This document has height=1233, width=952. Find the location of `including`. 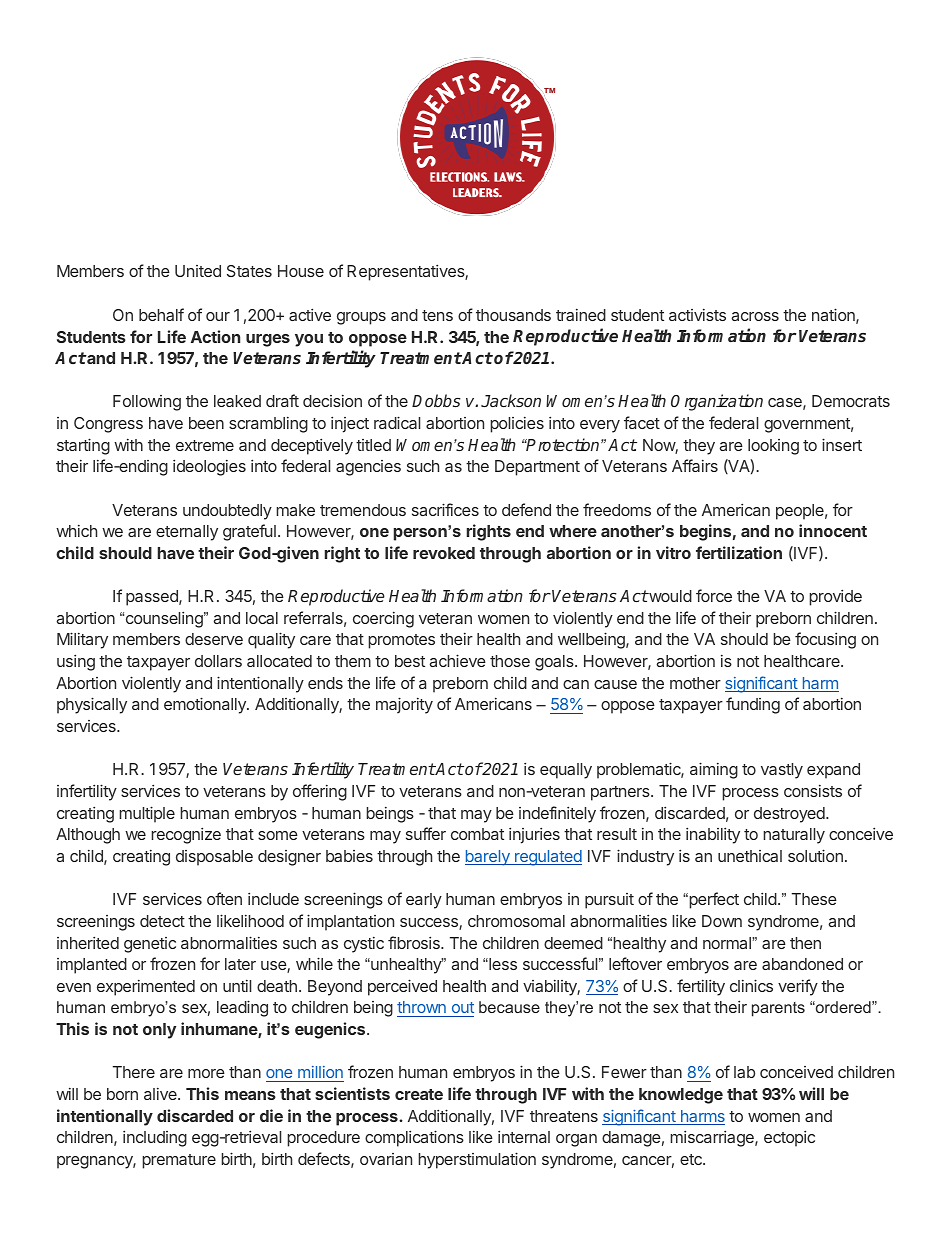

including is located at coordinates (155, 1138).
